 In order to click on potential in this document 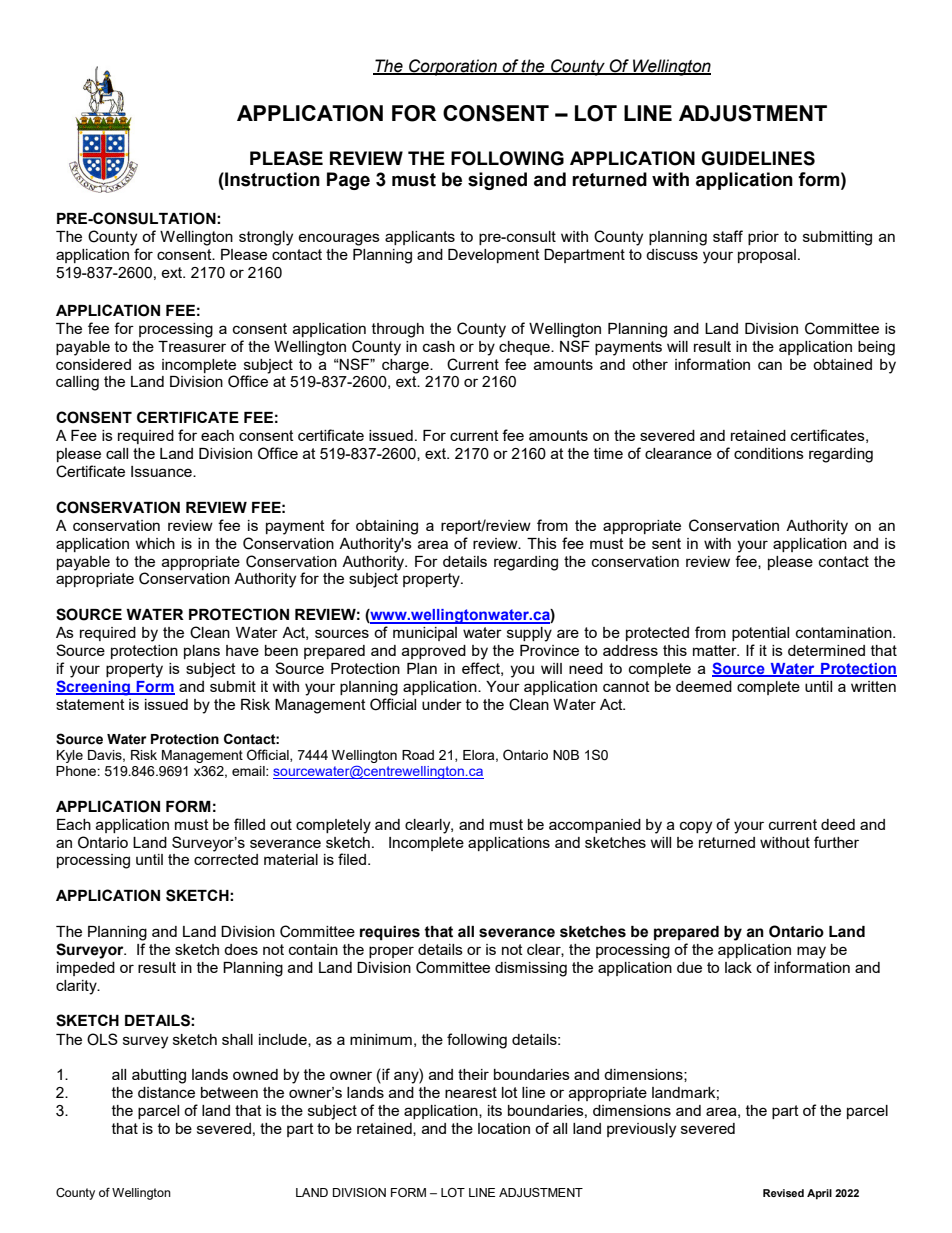, I will do `click(760, 634)`.
